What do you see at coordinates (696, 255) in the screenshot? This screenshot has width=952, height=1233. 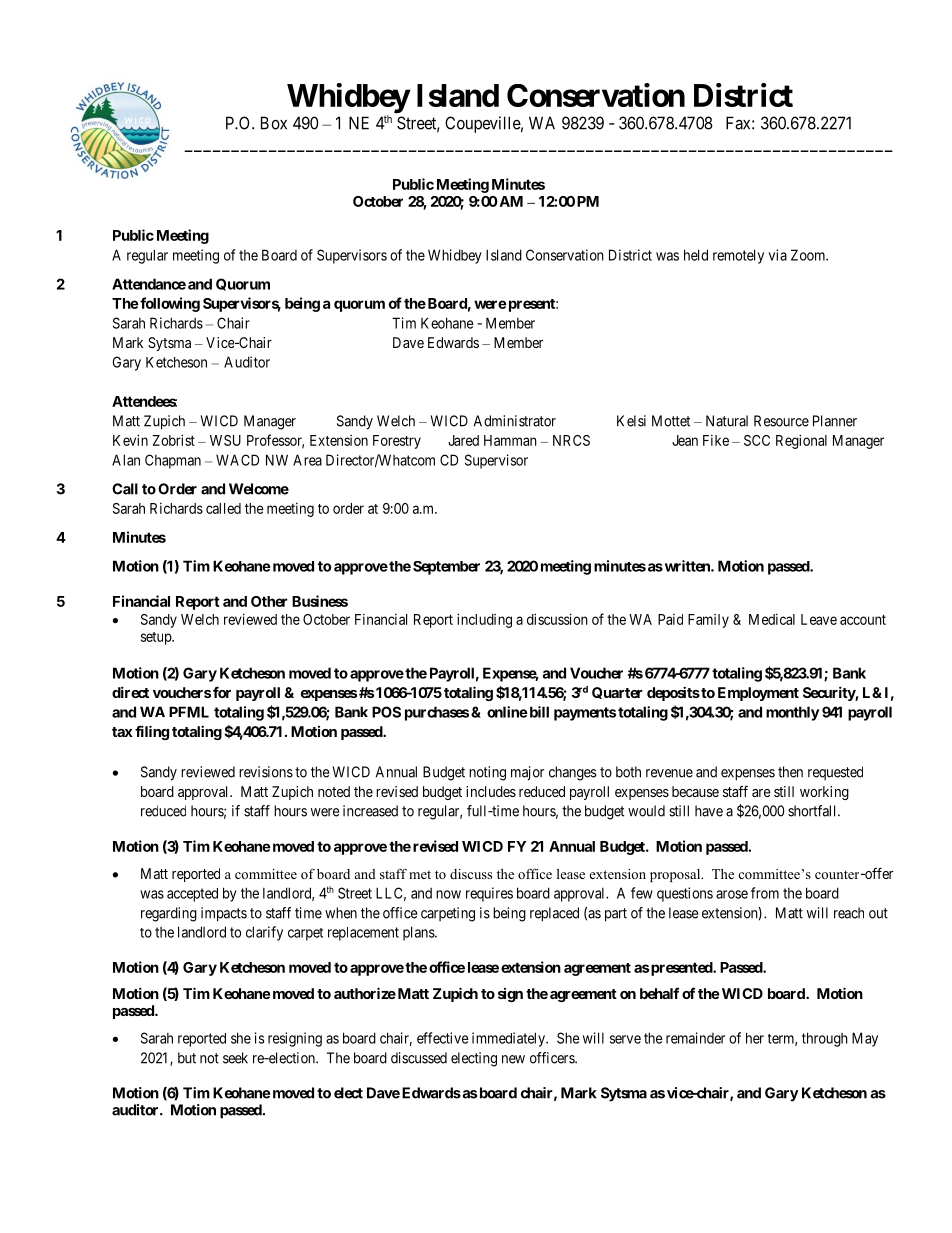 I see `held` at bounding box center [696, 255].
